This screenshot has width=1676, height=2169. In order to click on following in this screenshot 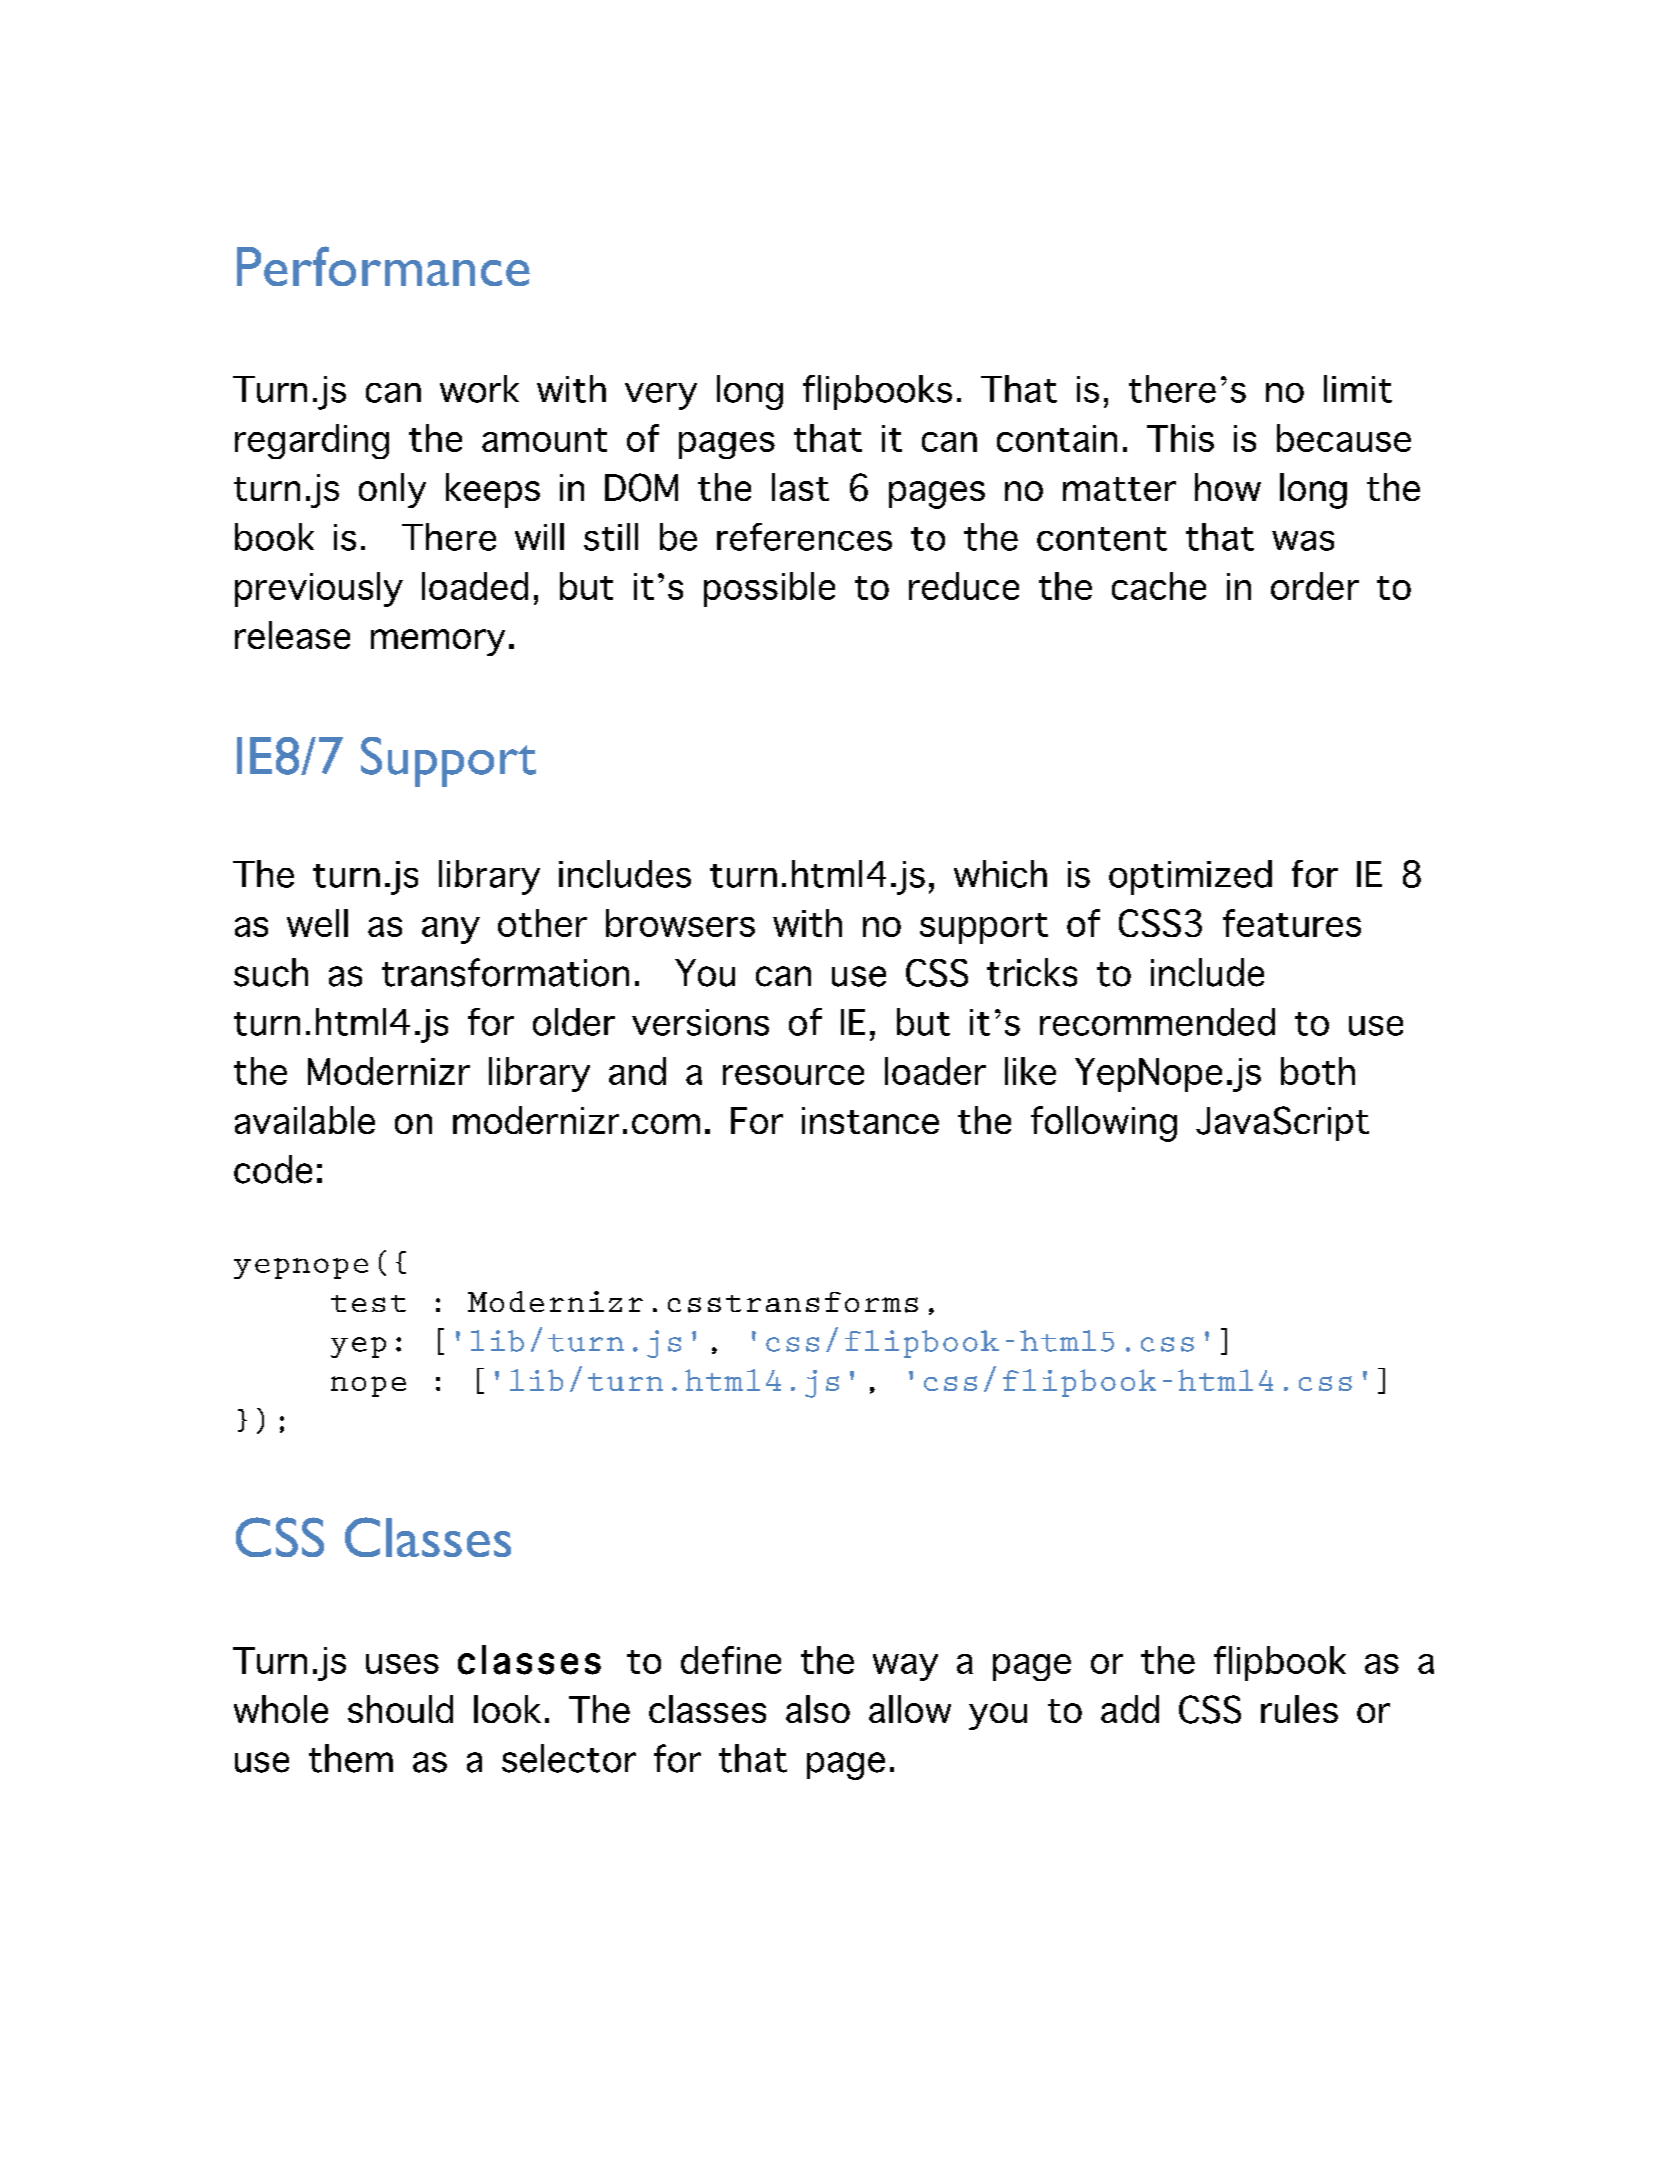, I will do `click(1104, 1124)`.
